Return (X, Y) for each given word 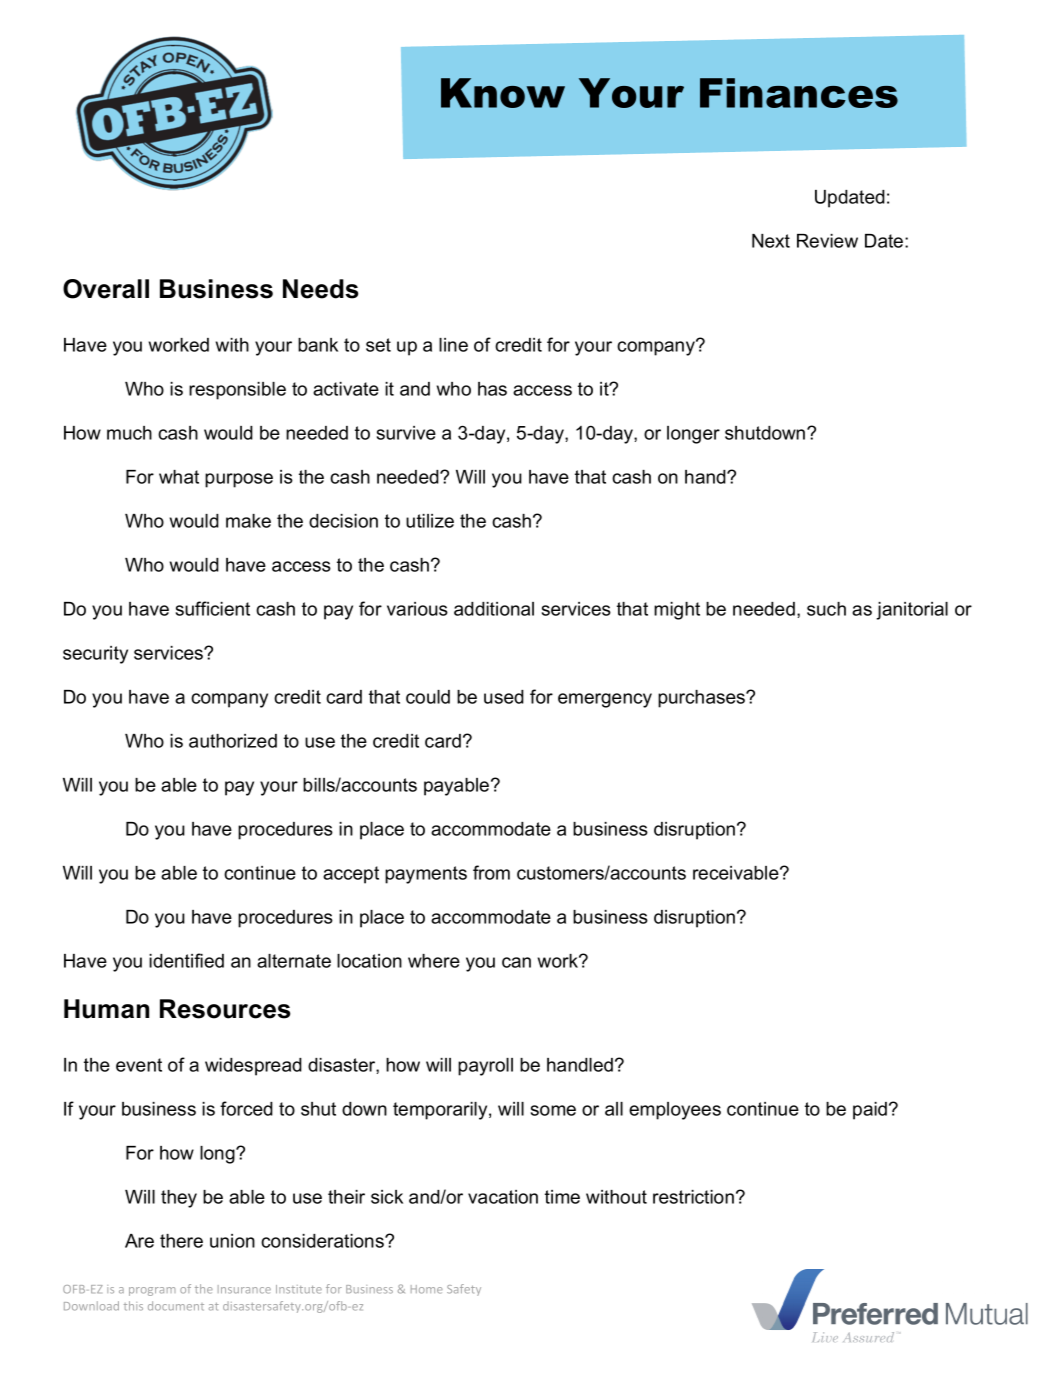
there (181, 1241)
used (504, 697)
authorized (233, 741)
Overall (106, 289)
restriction (693, 1197)
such (826, 609)
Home (427, 1289)
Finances (799, 93)
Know (503, 93)
